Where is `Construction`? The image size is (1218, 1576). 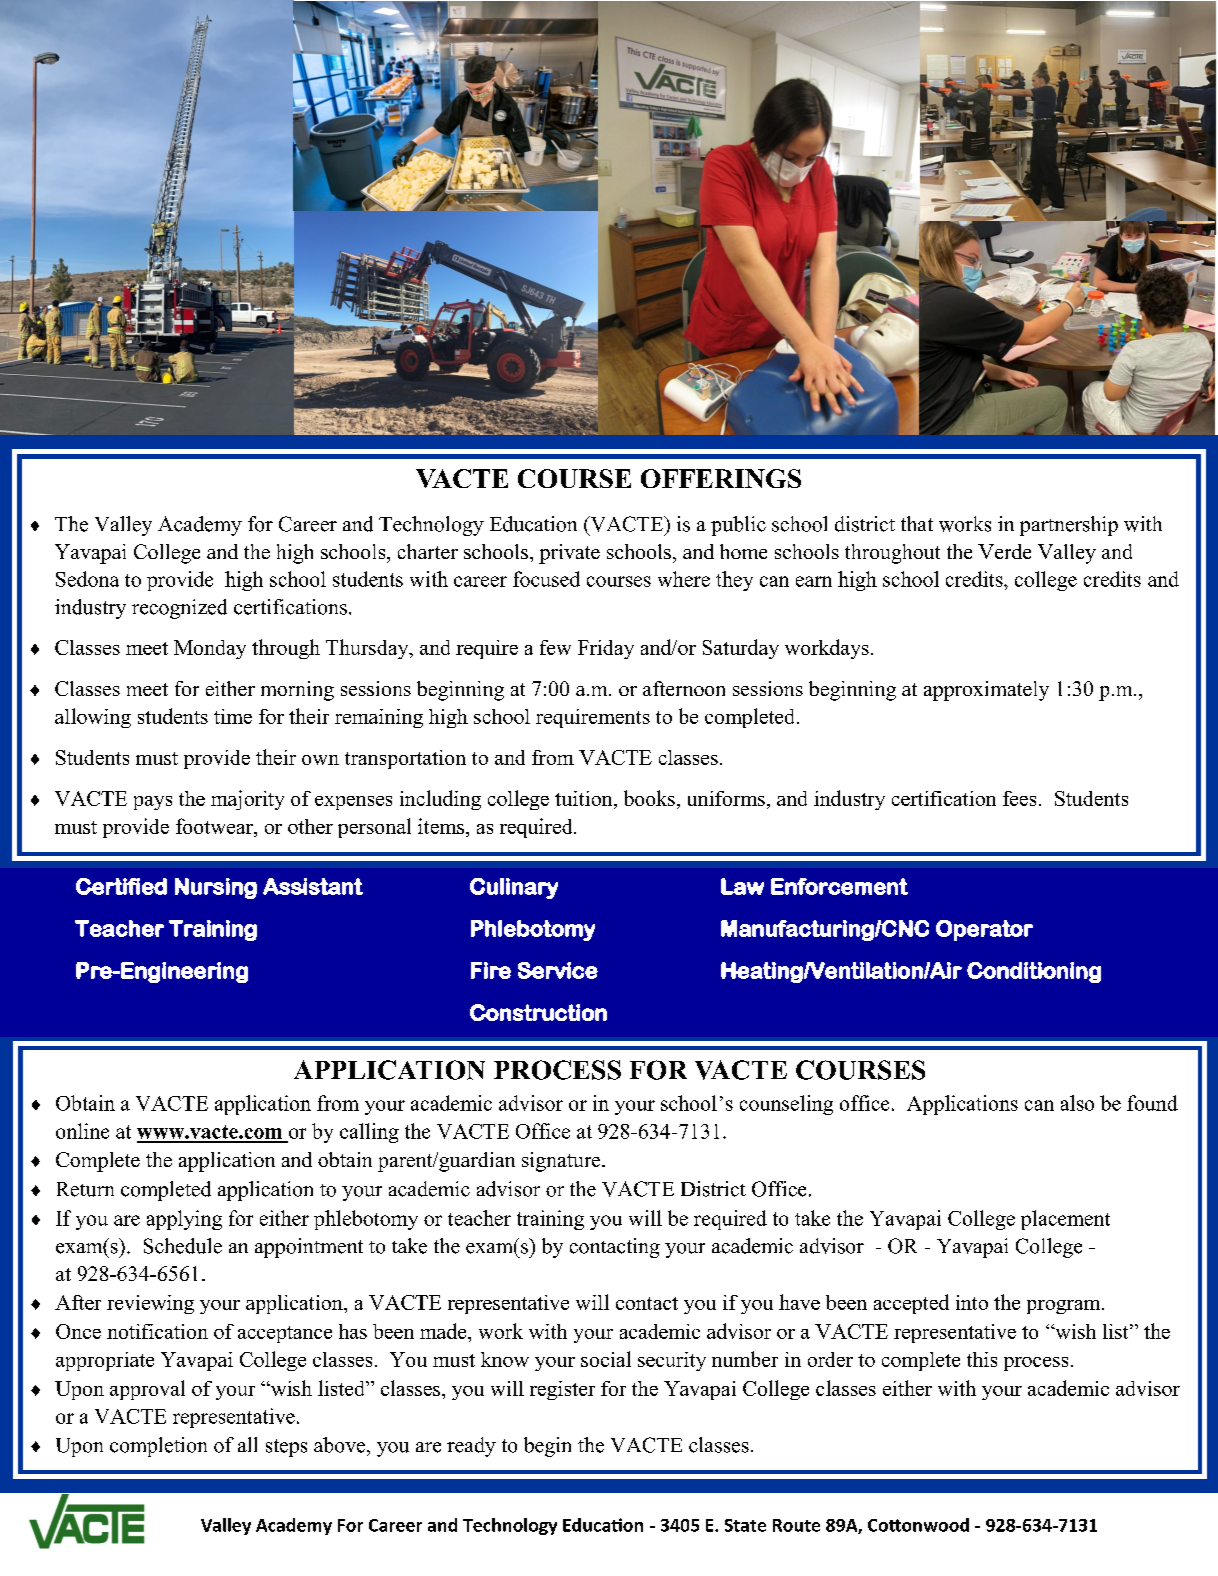
Construction is located at coordinates (538, 1012).
